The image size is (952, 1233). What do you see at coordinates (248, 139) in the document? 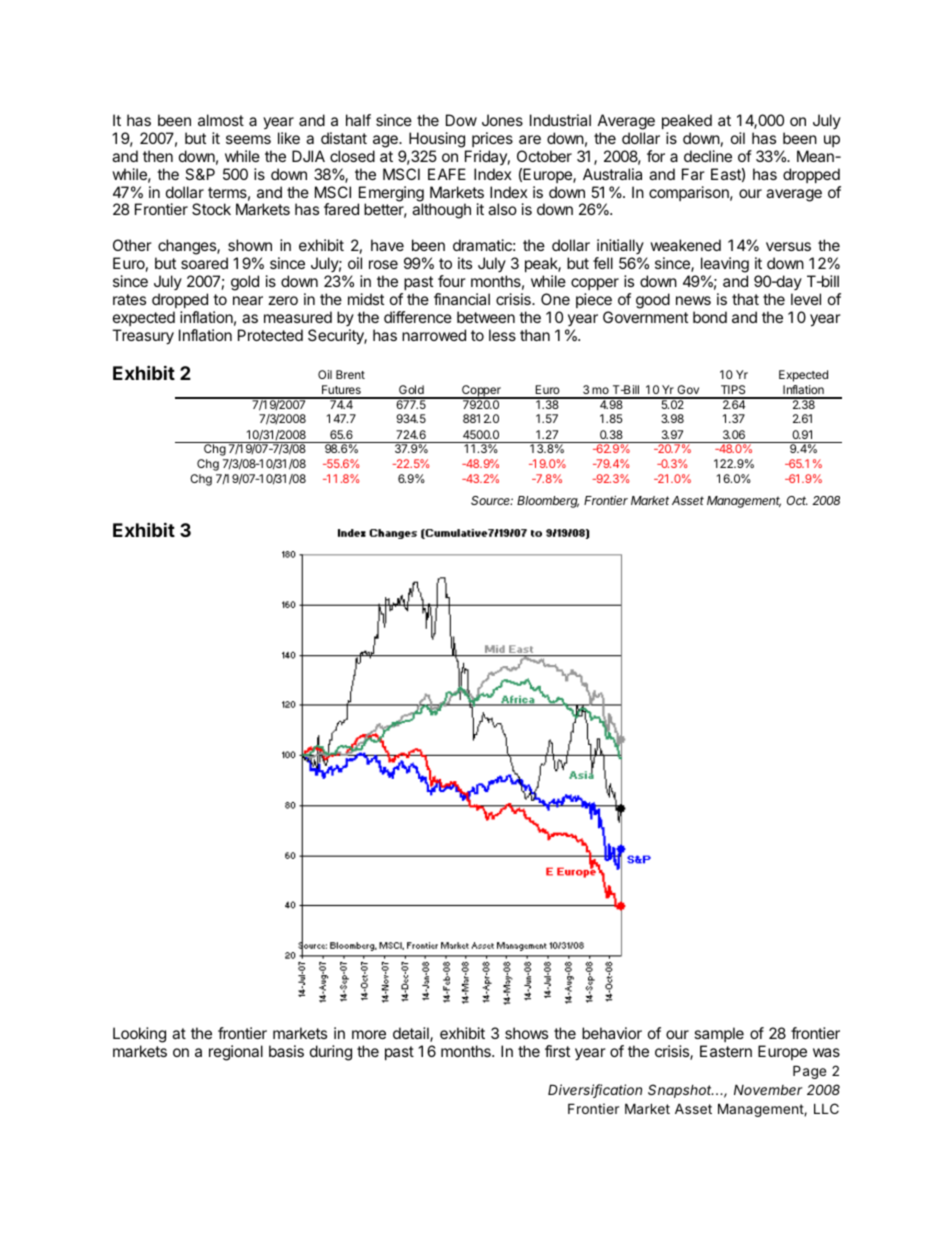
I see `seems` at bounding box center [248, 139].
